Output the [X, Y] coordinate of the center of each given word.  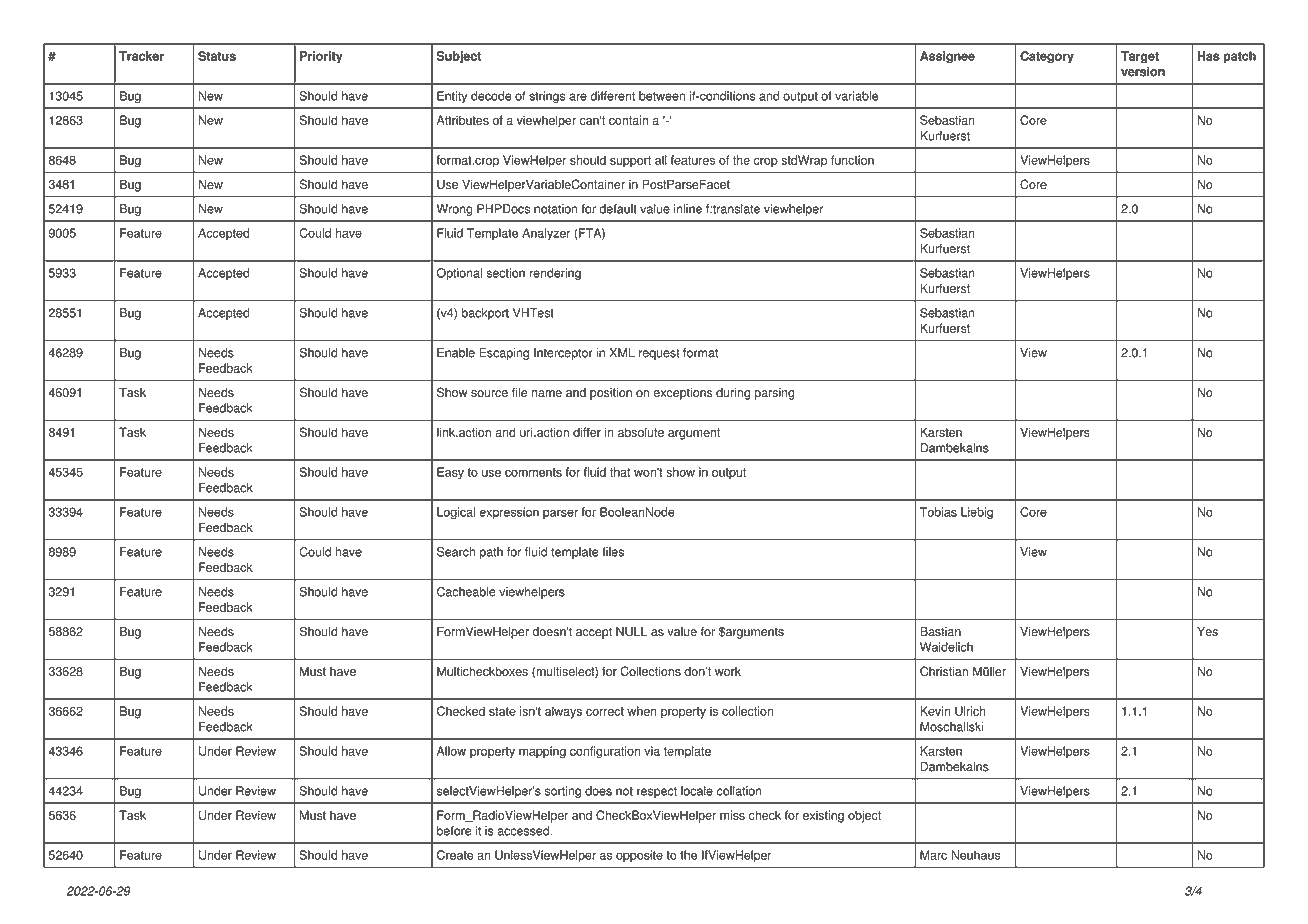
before [454, 831]
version [1143, 72]
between [662, 96]
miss [732, 815]
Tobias [938, 512]
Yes [1207, 632]
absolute [641, 432]
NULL [631, 632]
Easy [450, 473]
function [852, 160]
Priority [321, 57]
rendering [555, 274]
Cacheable [466, 592]
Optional [459, 274]
